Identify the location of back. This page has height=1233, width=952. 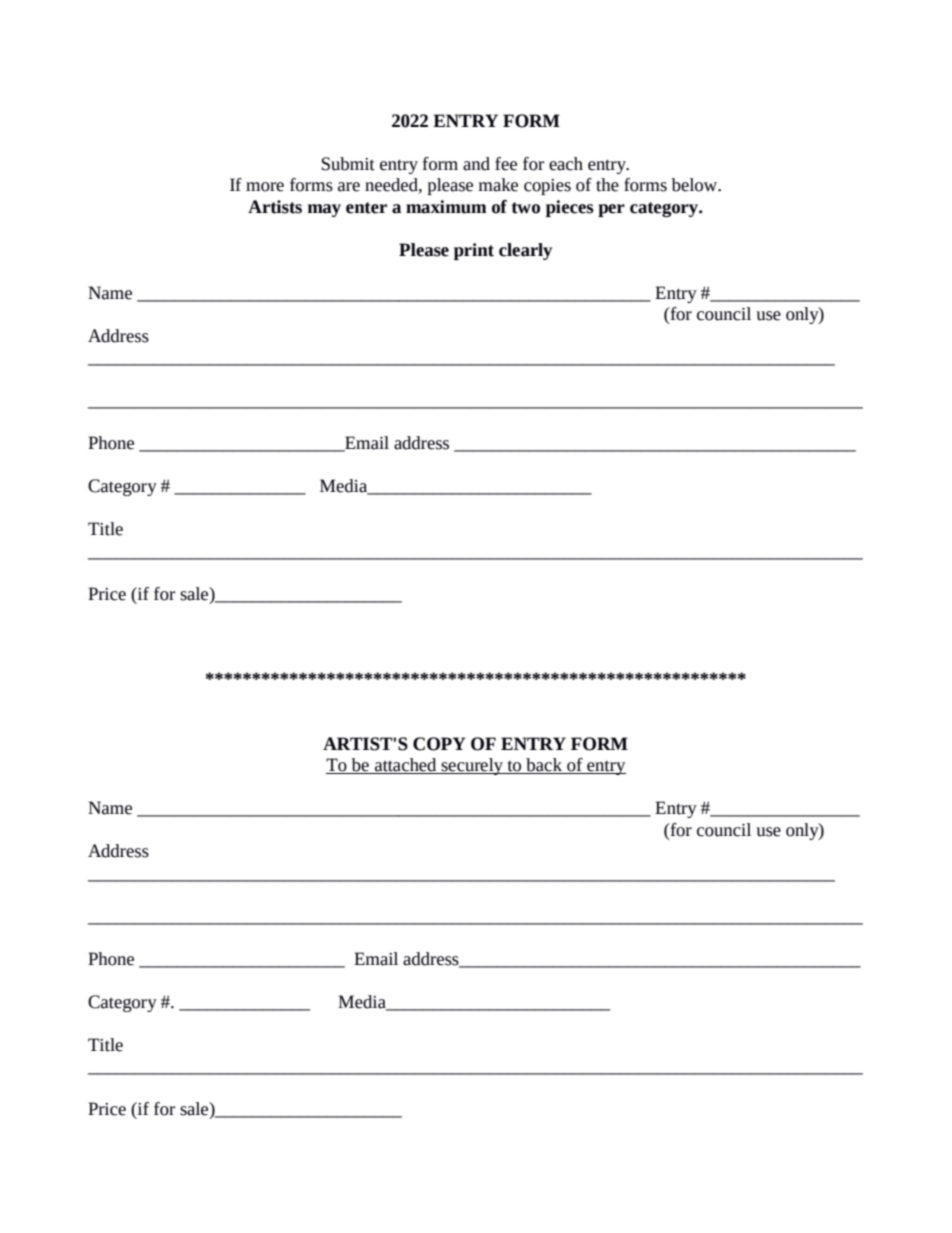
(544, 766).
